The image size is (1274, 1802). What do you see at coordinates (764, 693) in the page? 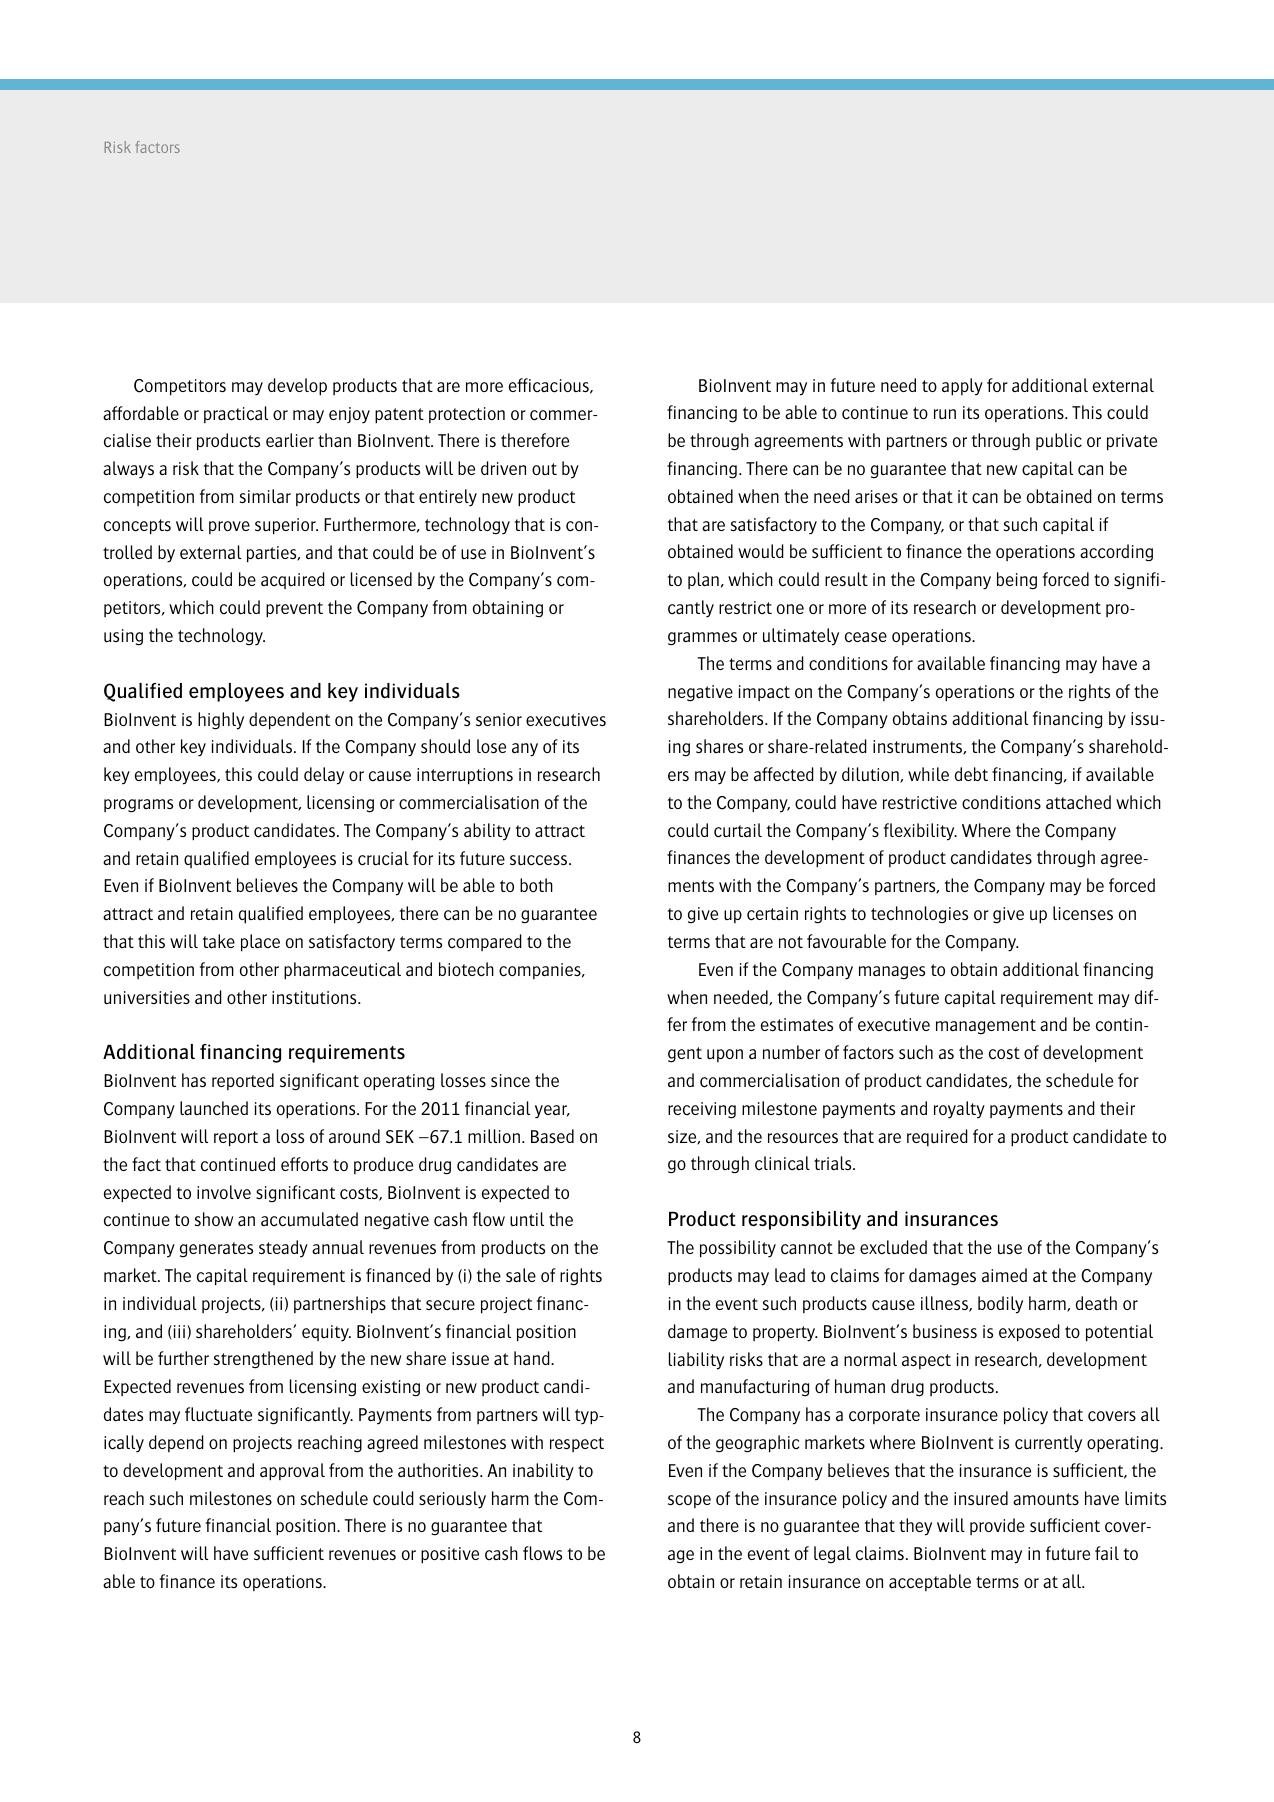
I see `impact` at bounding box center [764, 693].
